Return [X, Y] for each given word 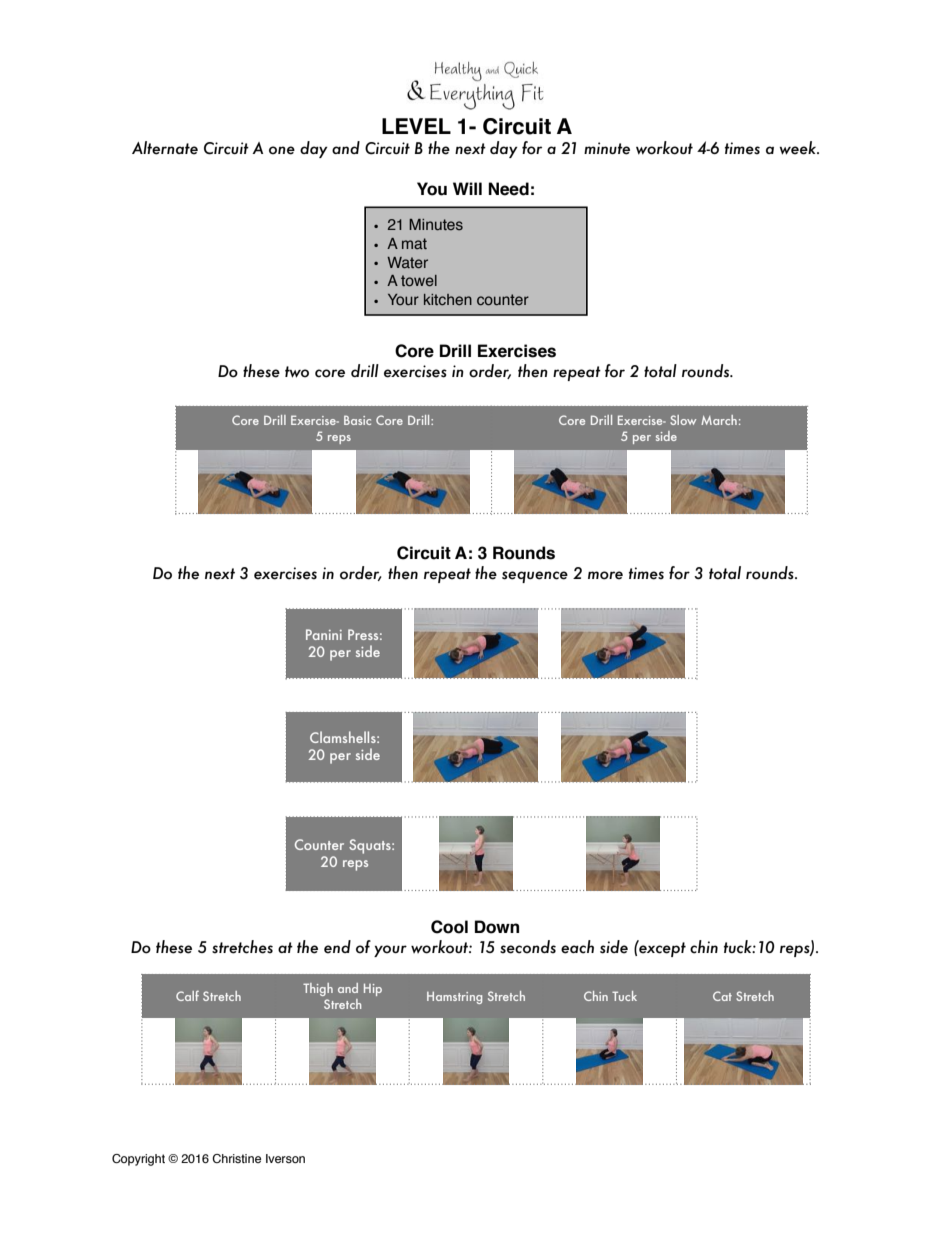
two [297, 372]
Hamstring [454, 998]
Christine [236, 1158]
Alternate [165, 148]
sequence [535, 577]
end [337, 947]
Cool [449, 927]
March [719, 420]
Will [467, 188]
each [577, 947]
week [799, 148]
